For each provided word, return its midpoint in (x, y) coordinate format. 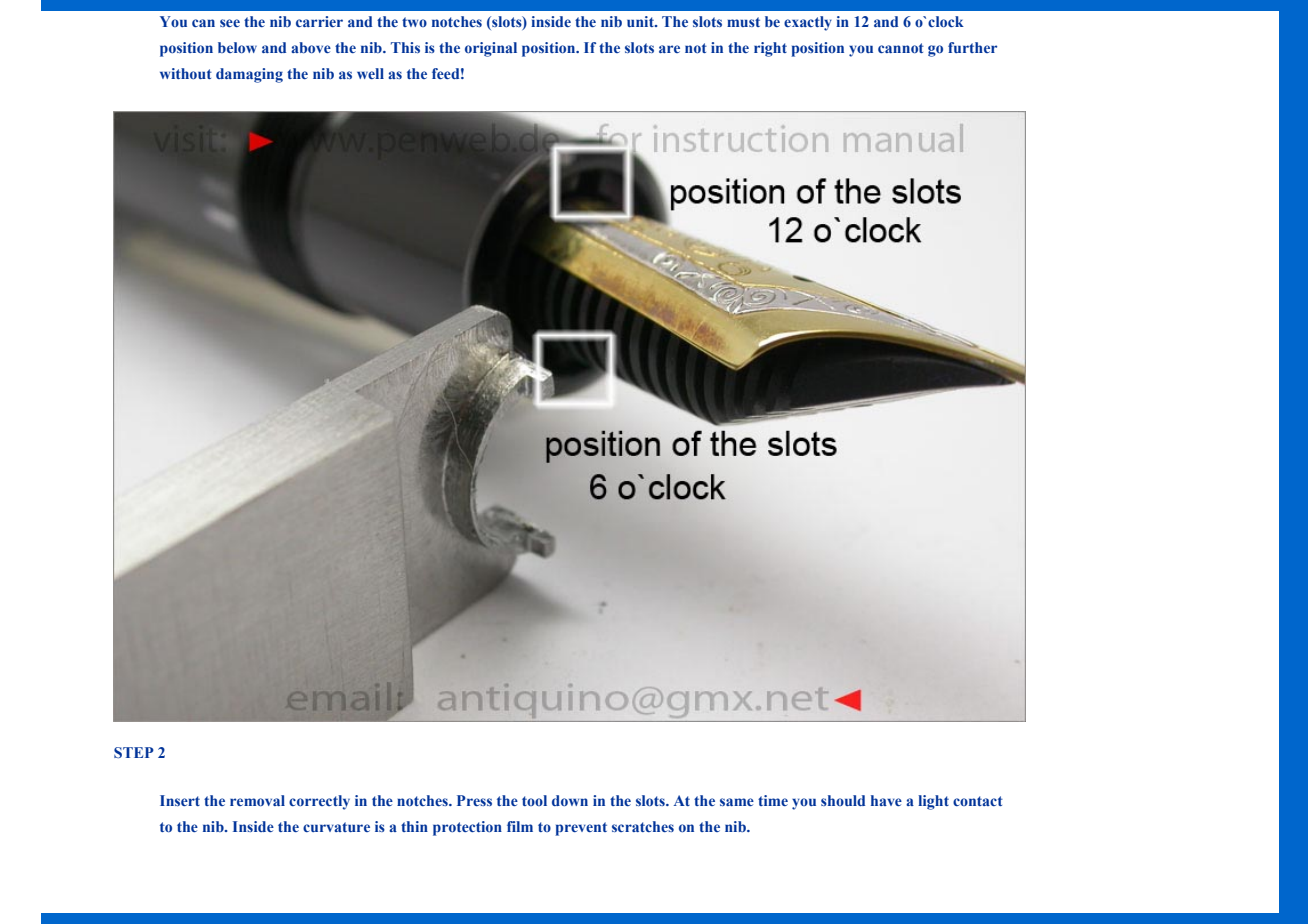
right (770, 49)
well (370, 73)
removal (257, 800)
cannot (901, 48)
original (491, 49)
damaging (249, 75)
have (886, 800)
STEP (134, 752)
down (570, 800)
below (237, 47)
